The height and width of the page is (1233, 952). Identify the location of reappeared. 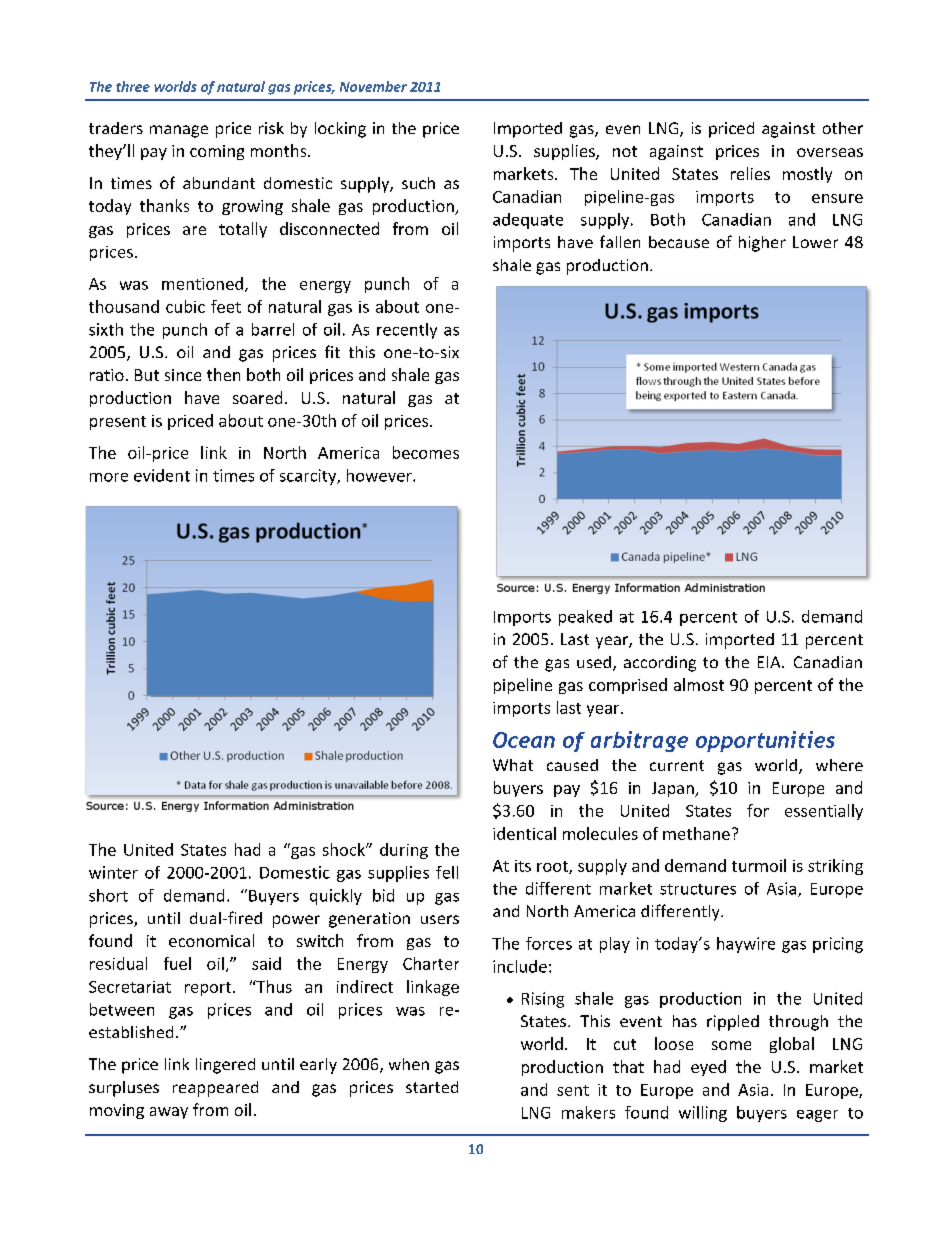
(215, 1089).
